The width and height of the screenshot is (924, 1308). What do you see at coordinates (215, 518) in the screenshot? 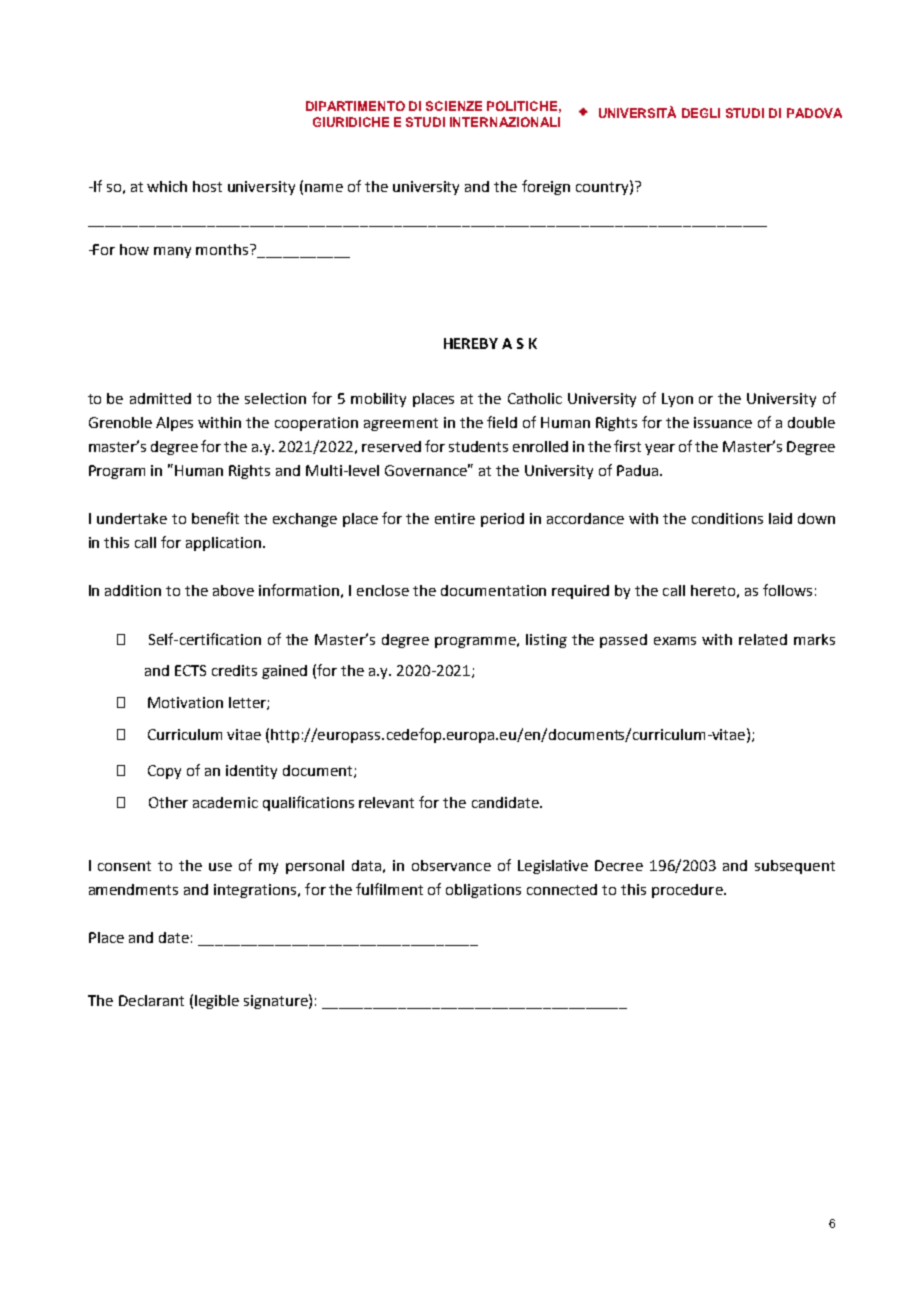
I see `benefit` at bounding box center [215, 518].
